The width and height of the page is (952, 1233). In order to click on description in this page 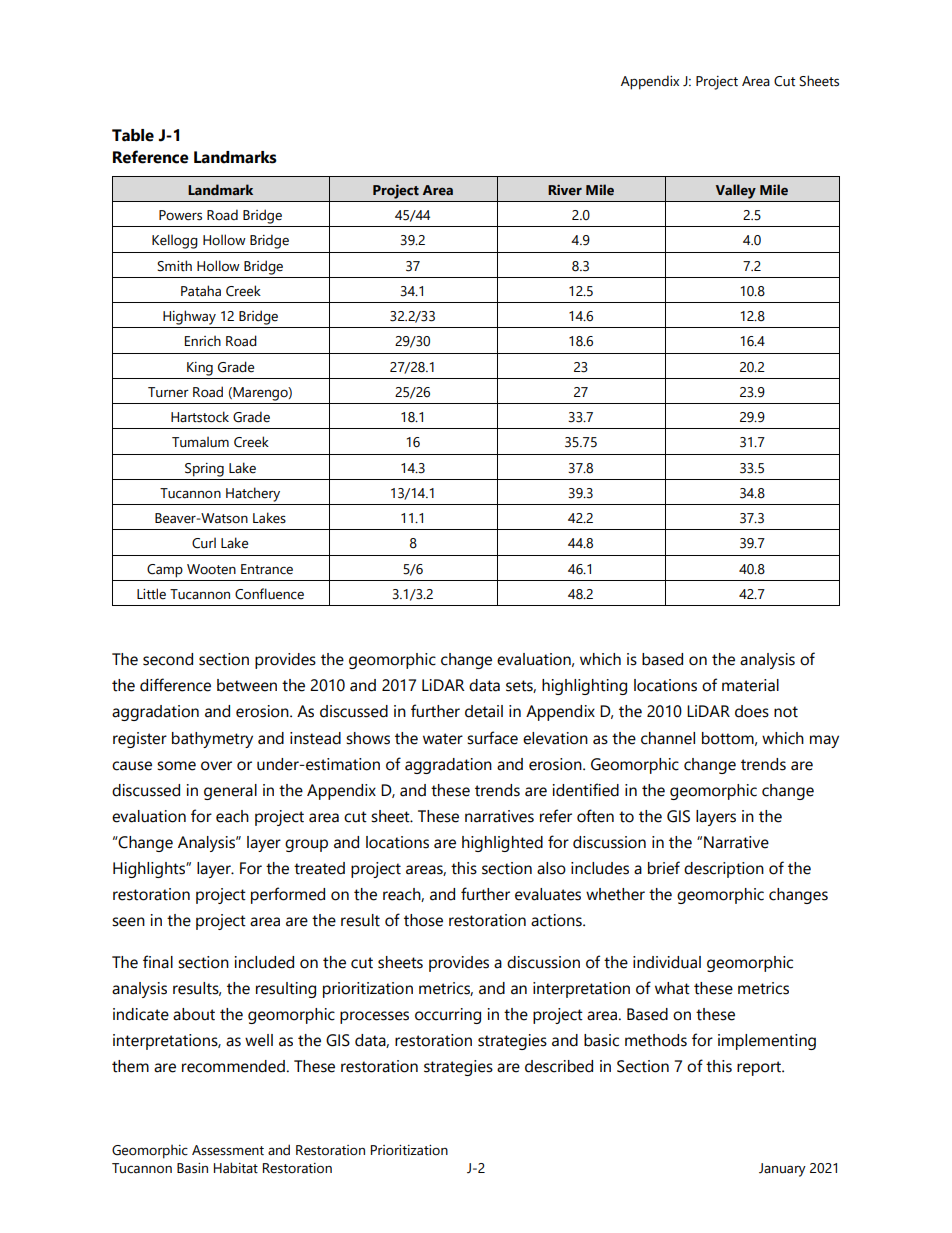, I will do `click(724, 870)`.
